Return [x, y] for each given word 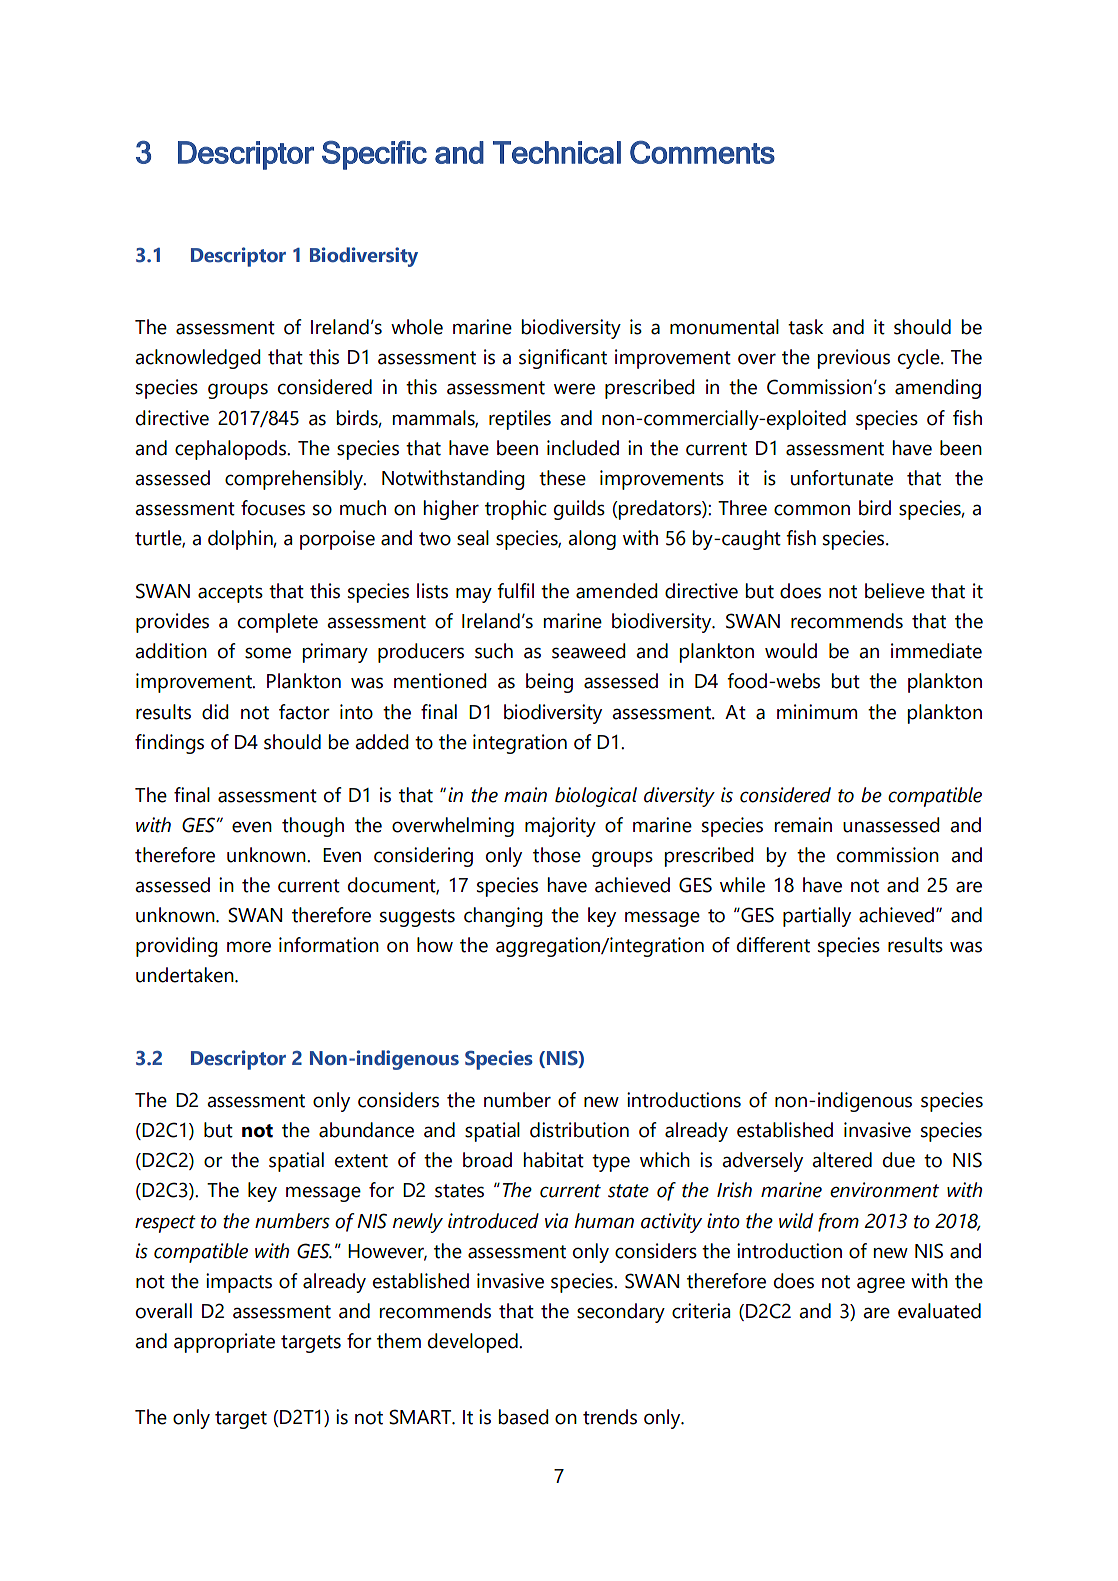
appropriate [224, 1343]
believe [895, 591]
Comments [702, 152]
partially [817, 917]
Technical [557, 152]
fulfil [515, 591]
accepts [230, 594]
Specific [374, 155]
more [249, 947]
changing [503, 917]
